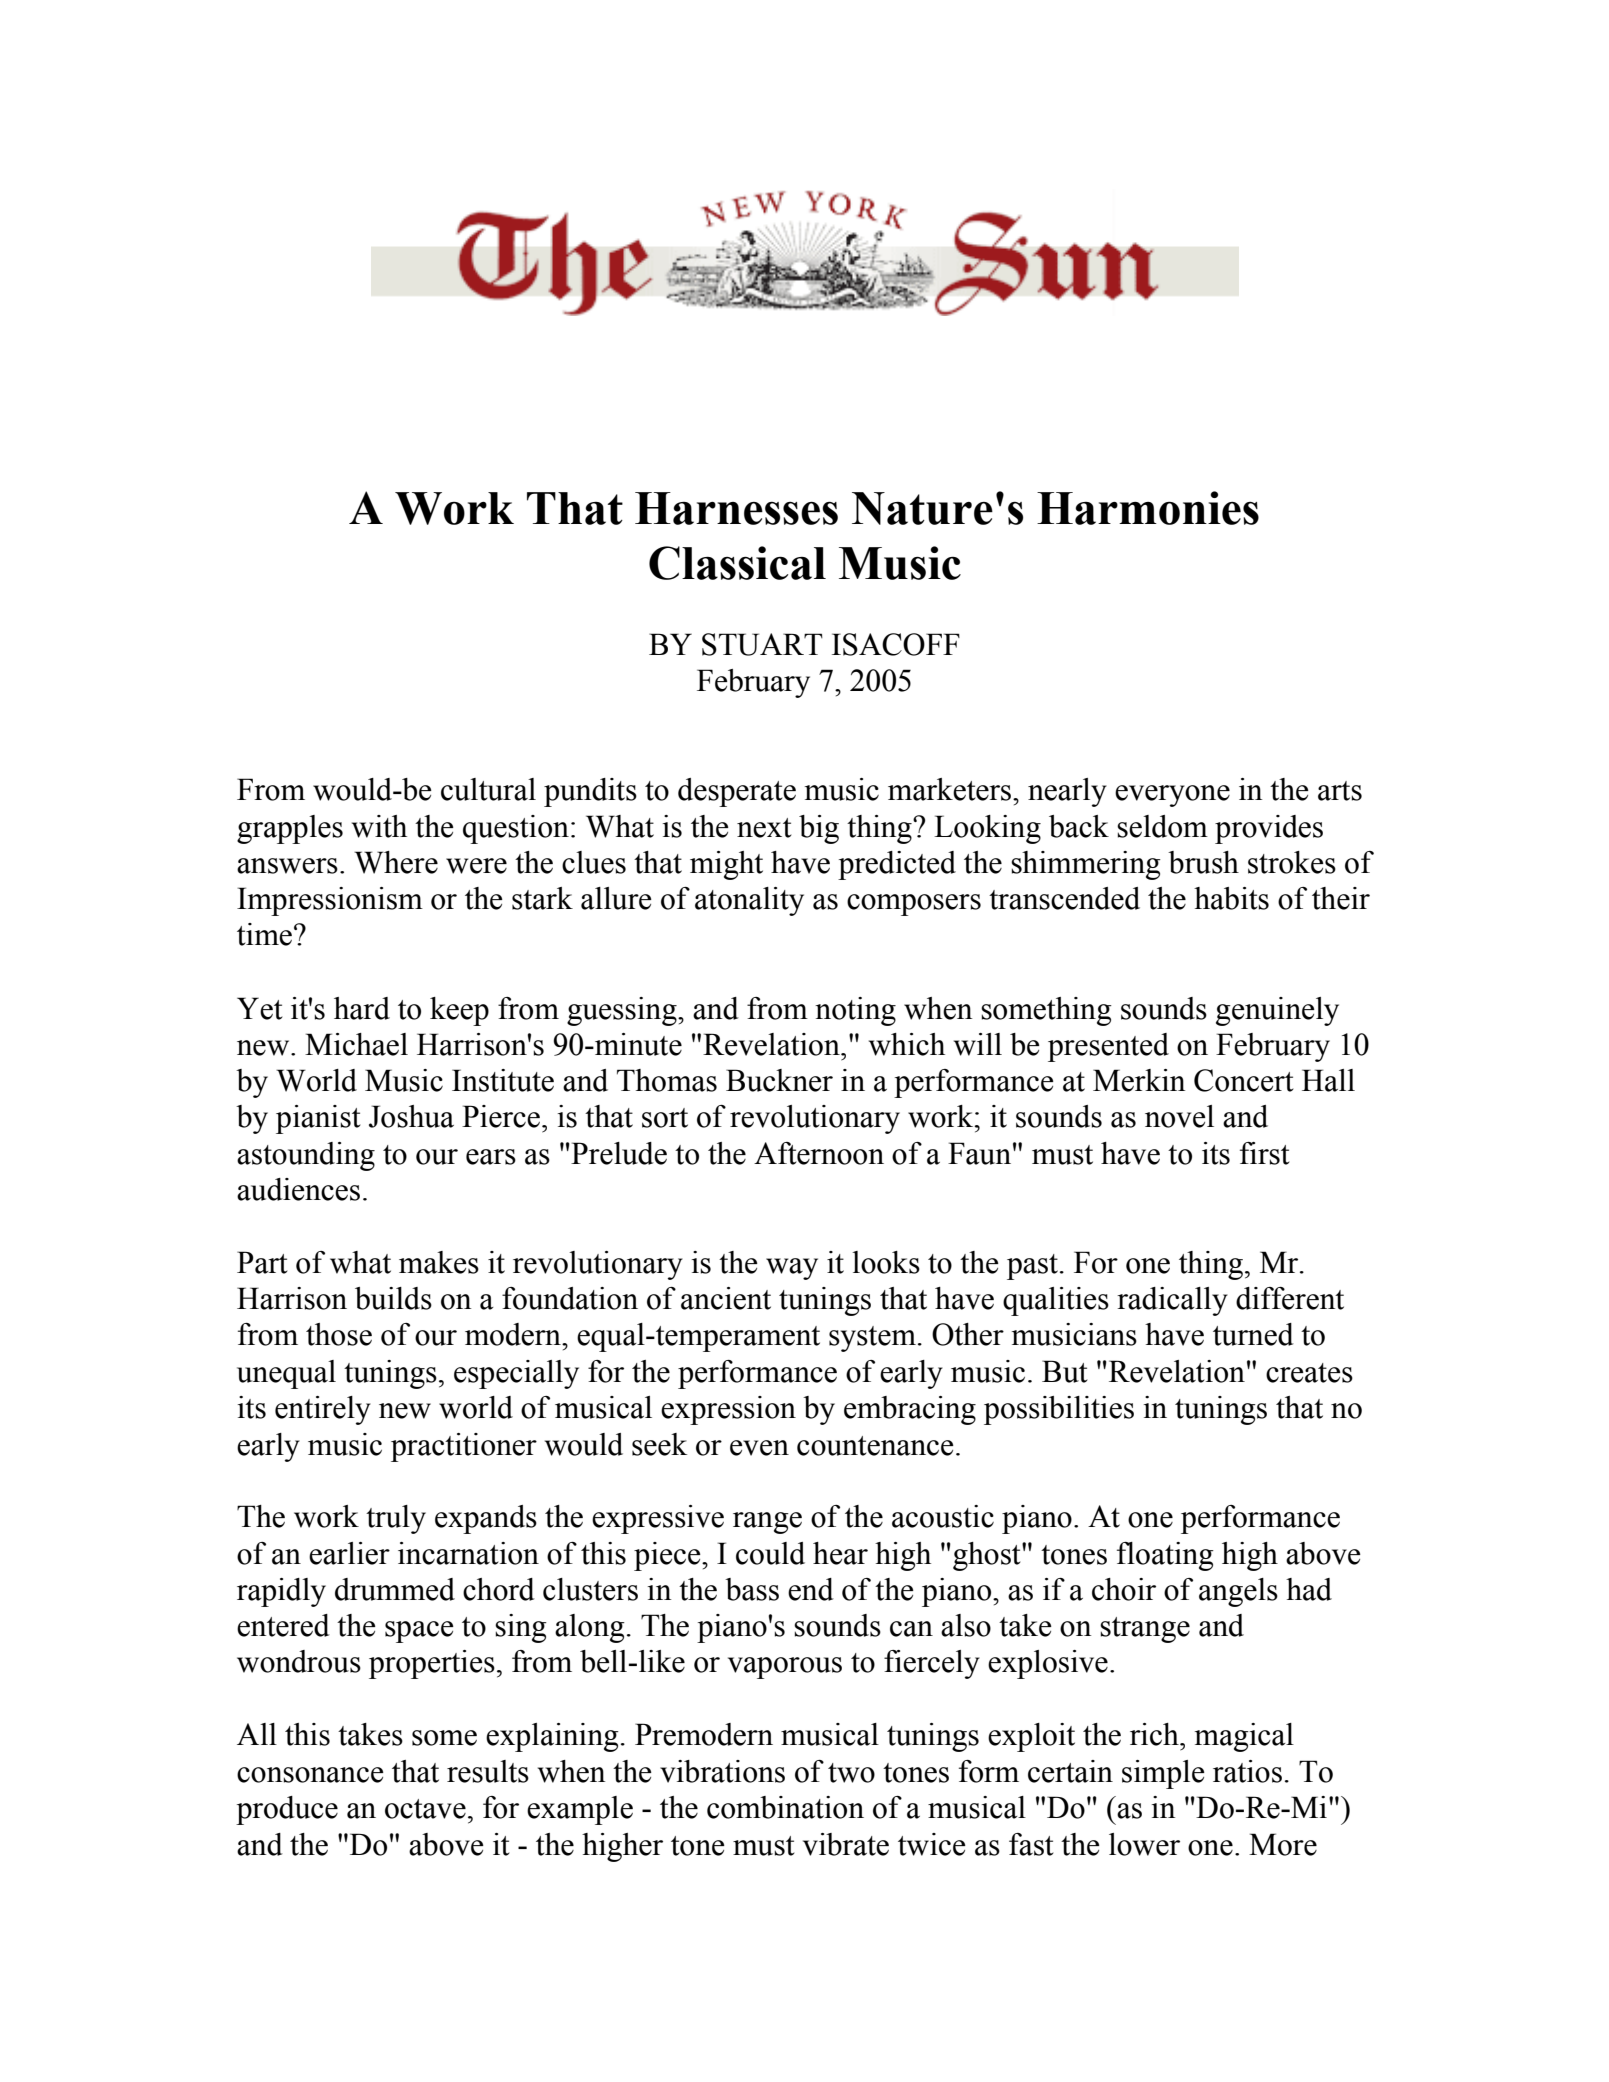 This page has height=2082, width=1609. I want to click on Classical, so click(737, 563).
